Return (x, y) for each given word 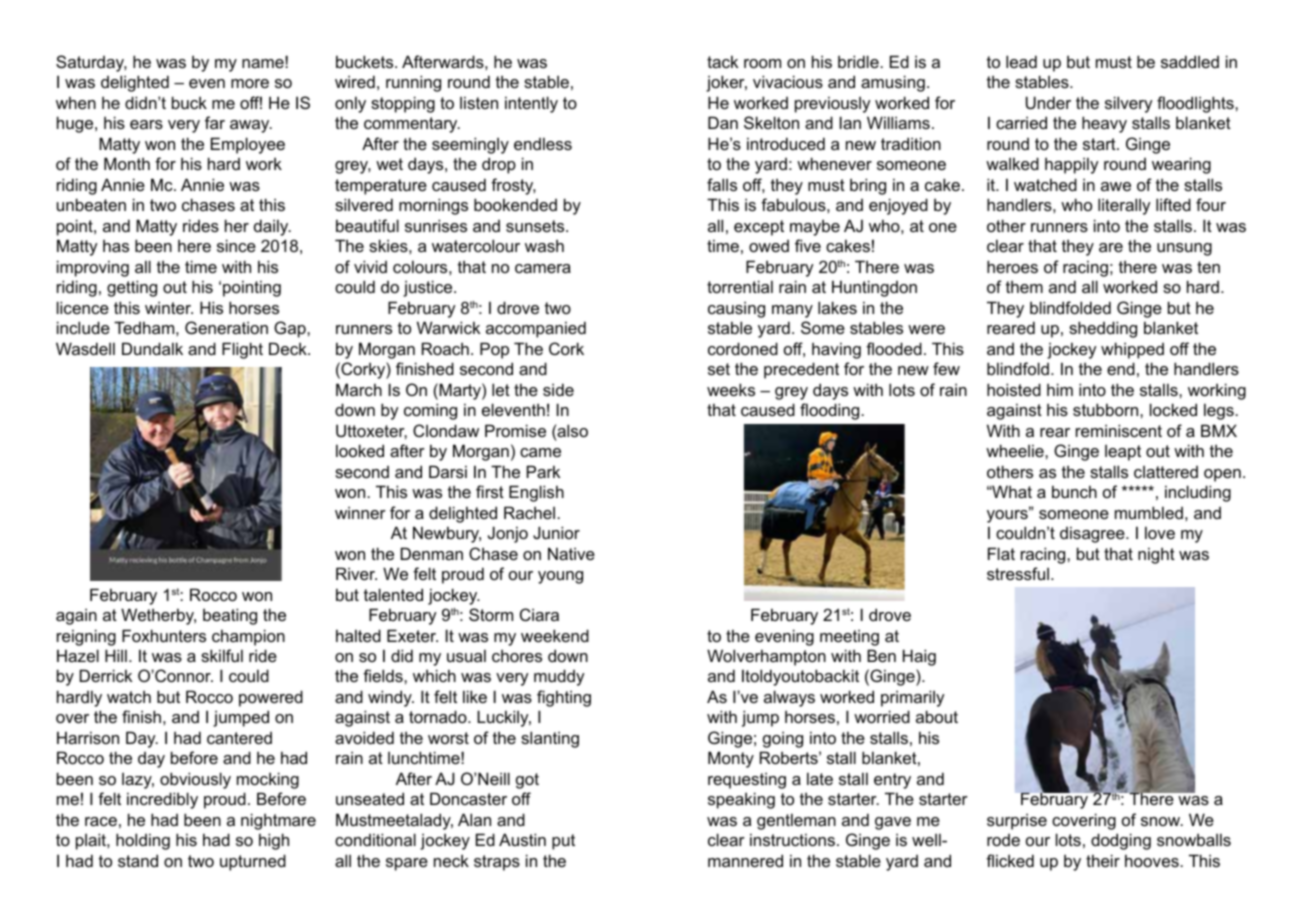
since (236, 245)
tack (722, 61)
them (1024, 286)
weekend (555, 635)
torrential (740, 286)
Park (543, 471)
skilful (222, 655)
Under (1048, 102)
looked (360, 450)
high (274, 841)
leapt (1123, 453)
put (563, 842)
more (250, 83)
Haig (919, 657)
